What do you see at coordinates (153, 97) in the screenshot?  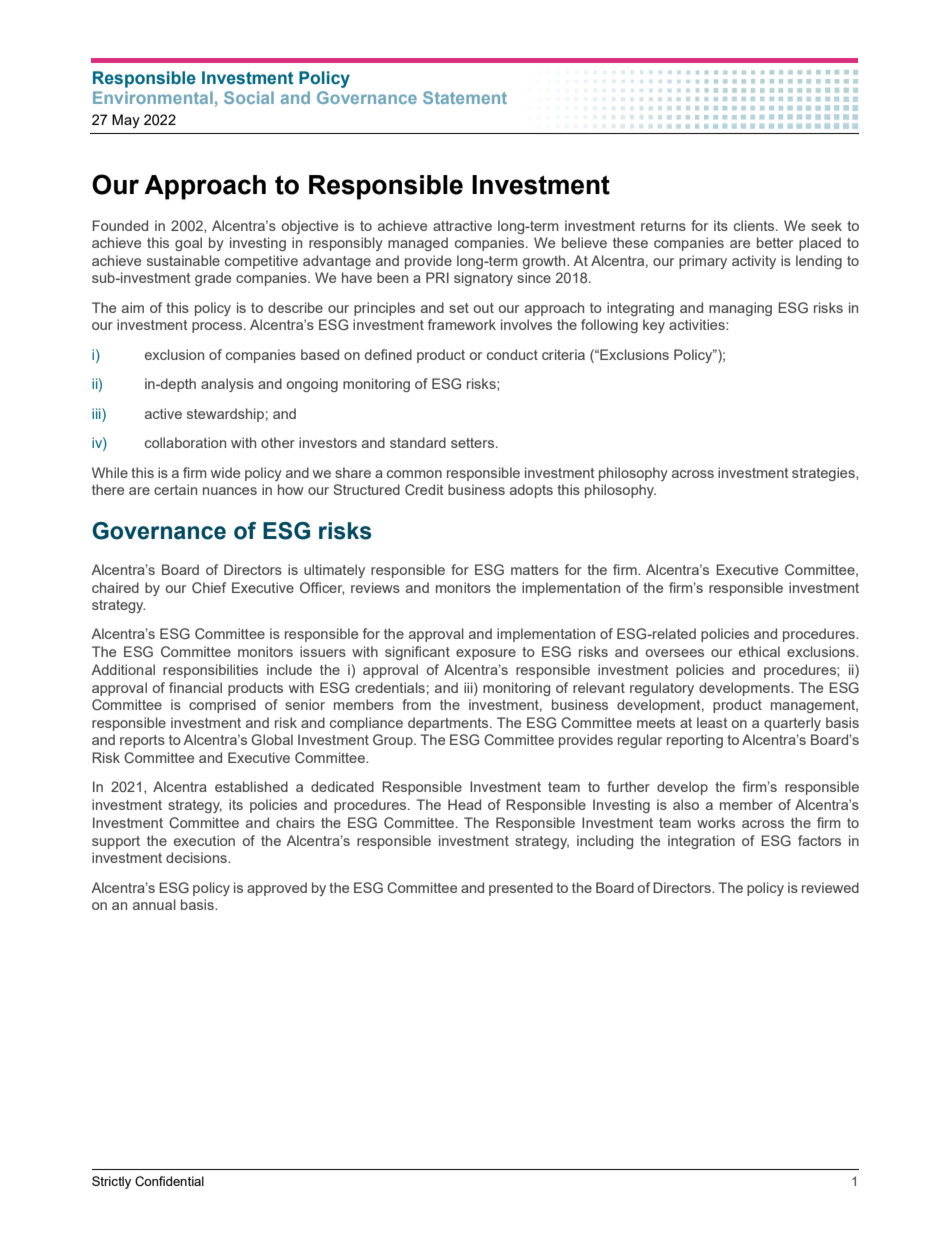 I see `Environmental` at bounding box center [153, 97].
